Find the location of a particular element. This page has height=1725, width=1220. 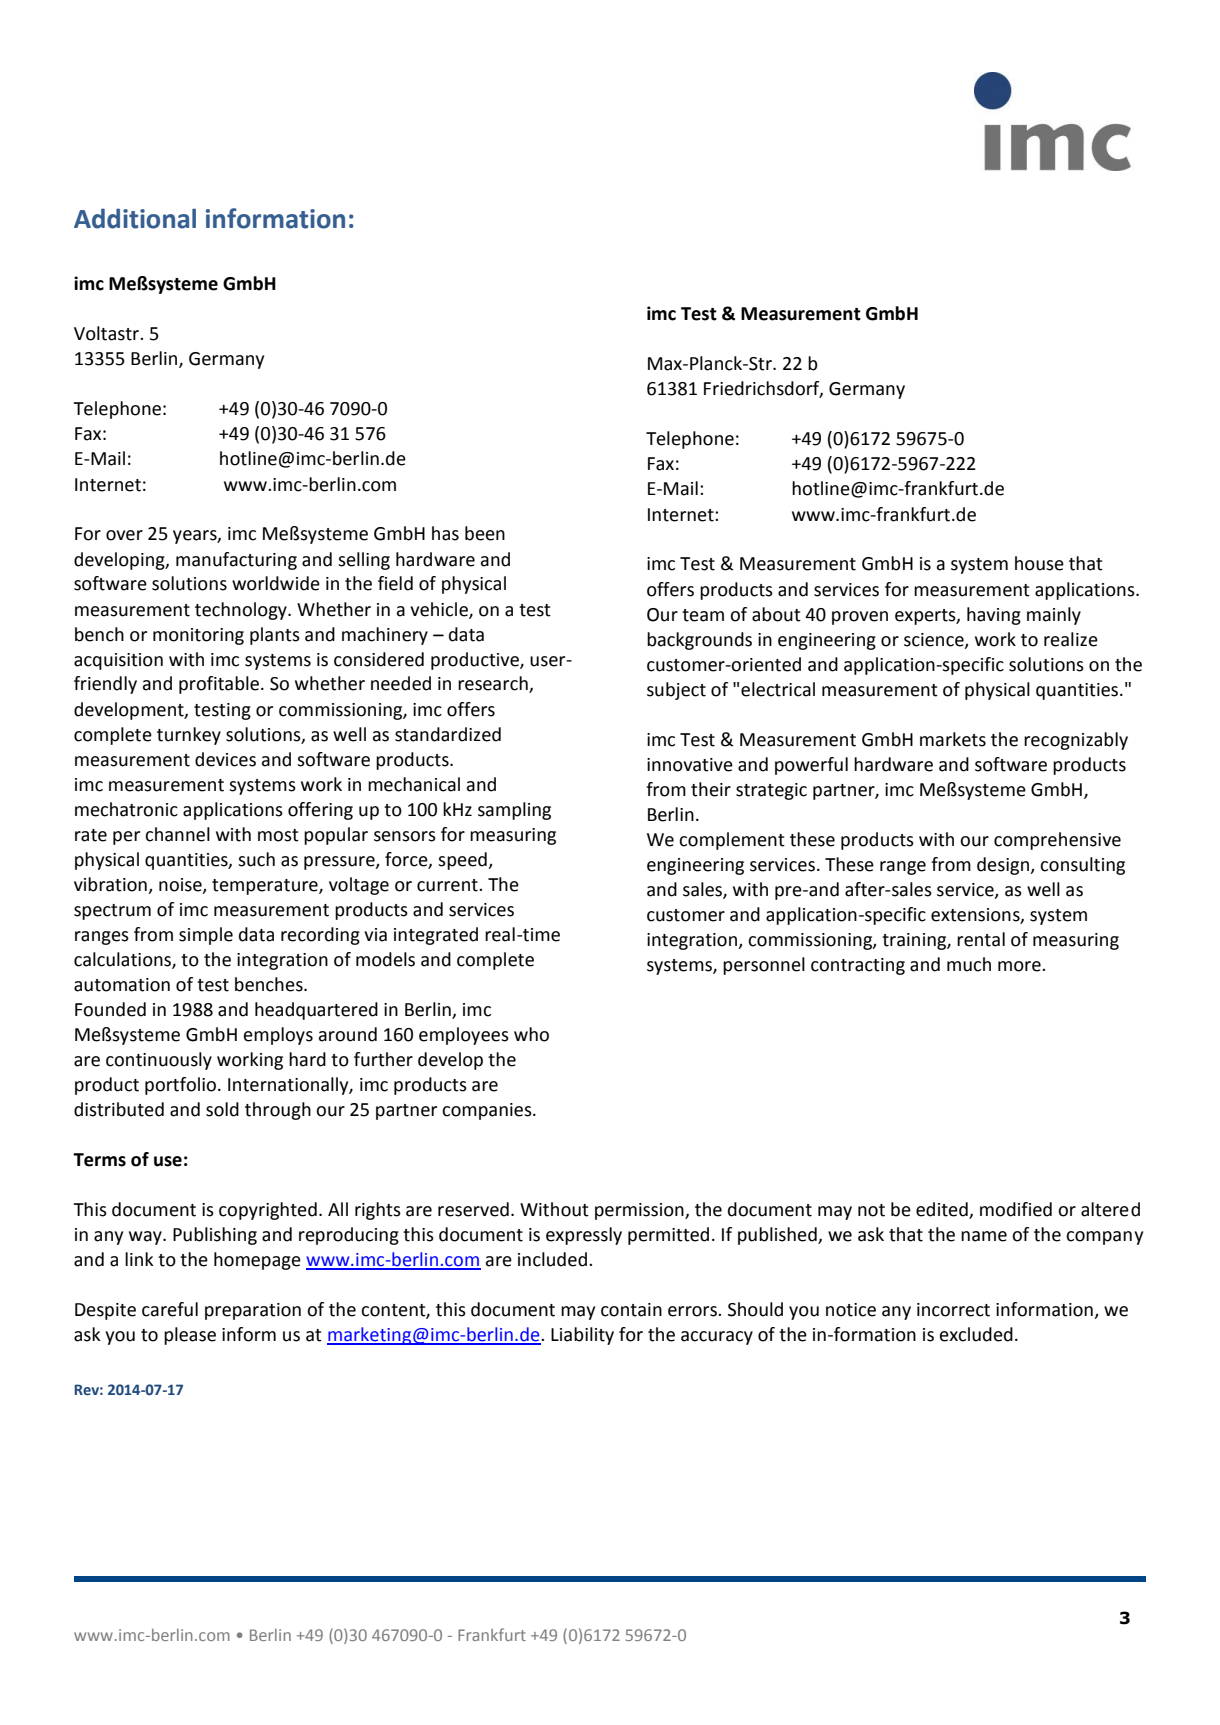

technology is located at coordinates (242, 611).
